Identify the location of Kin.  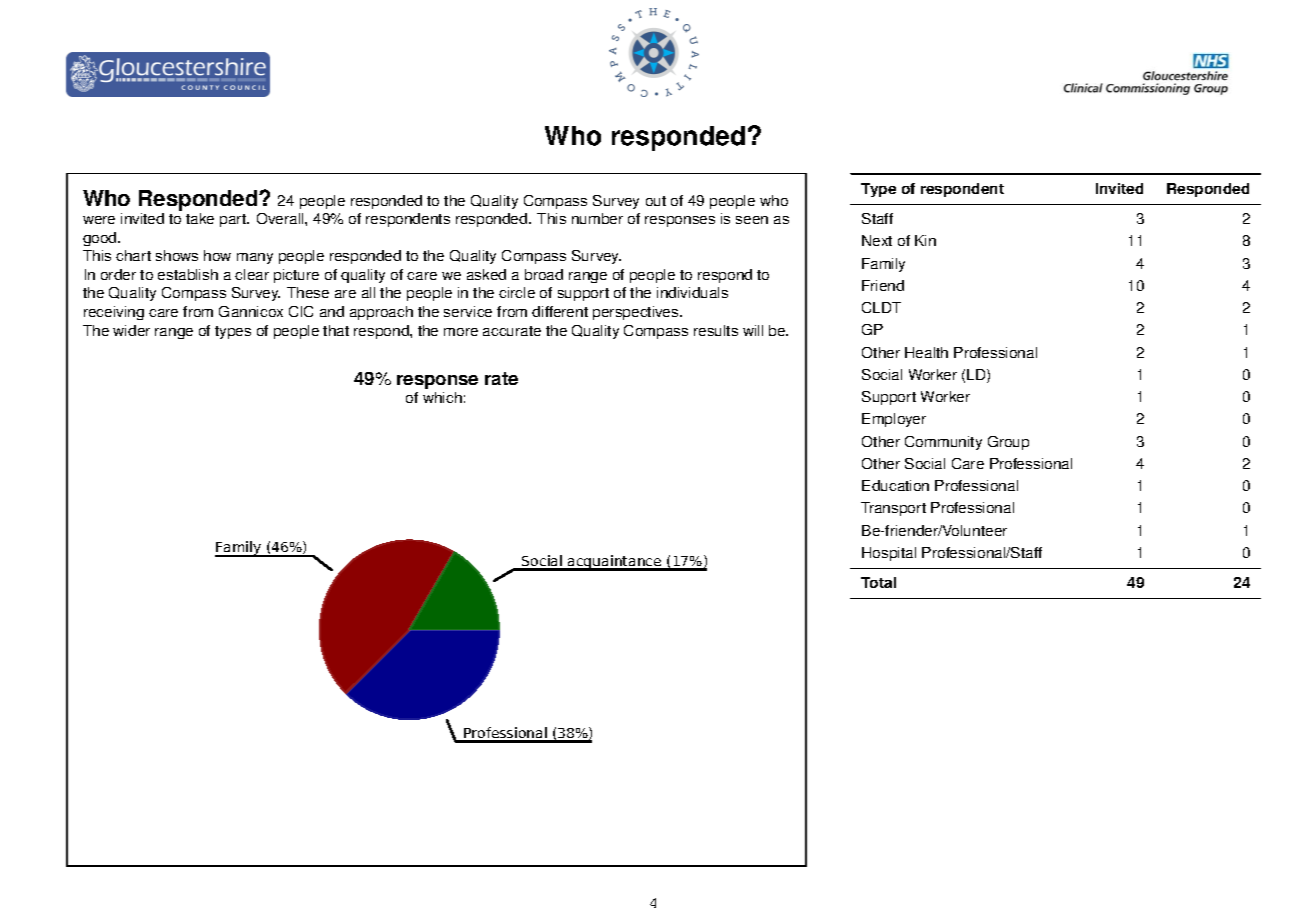
(925, 240).
